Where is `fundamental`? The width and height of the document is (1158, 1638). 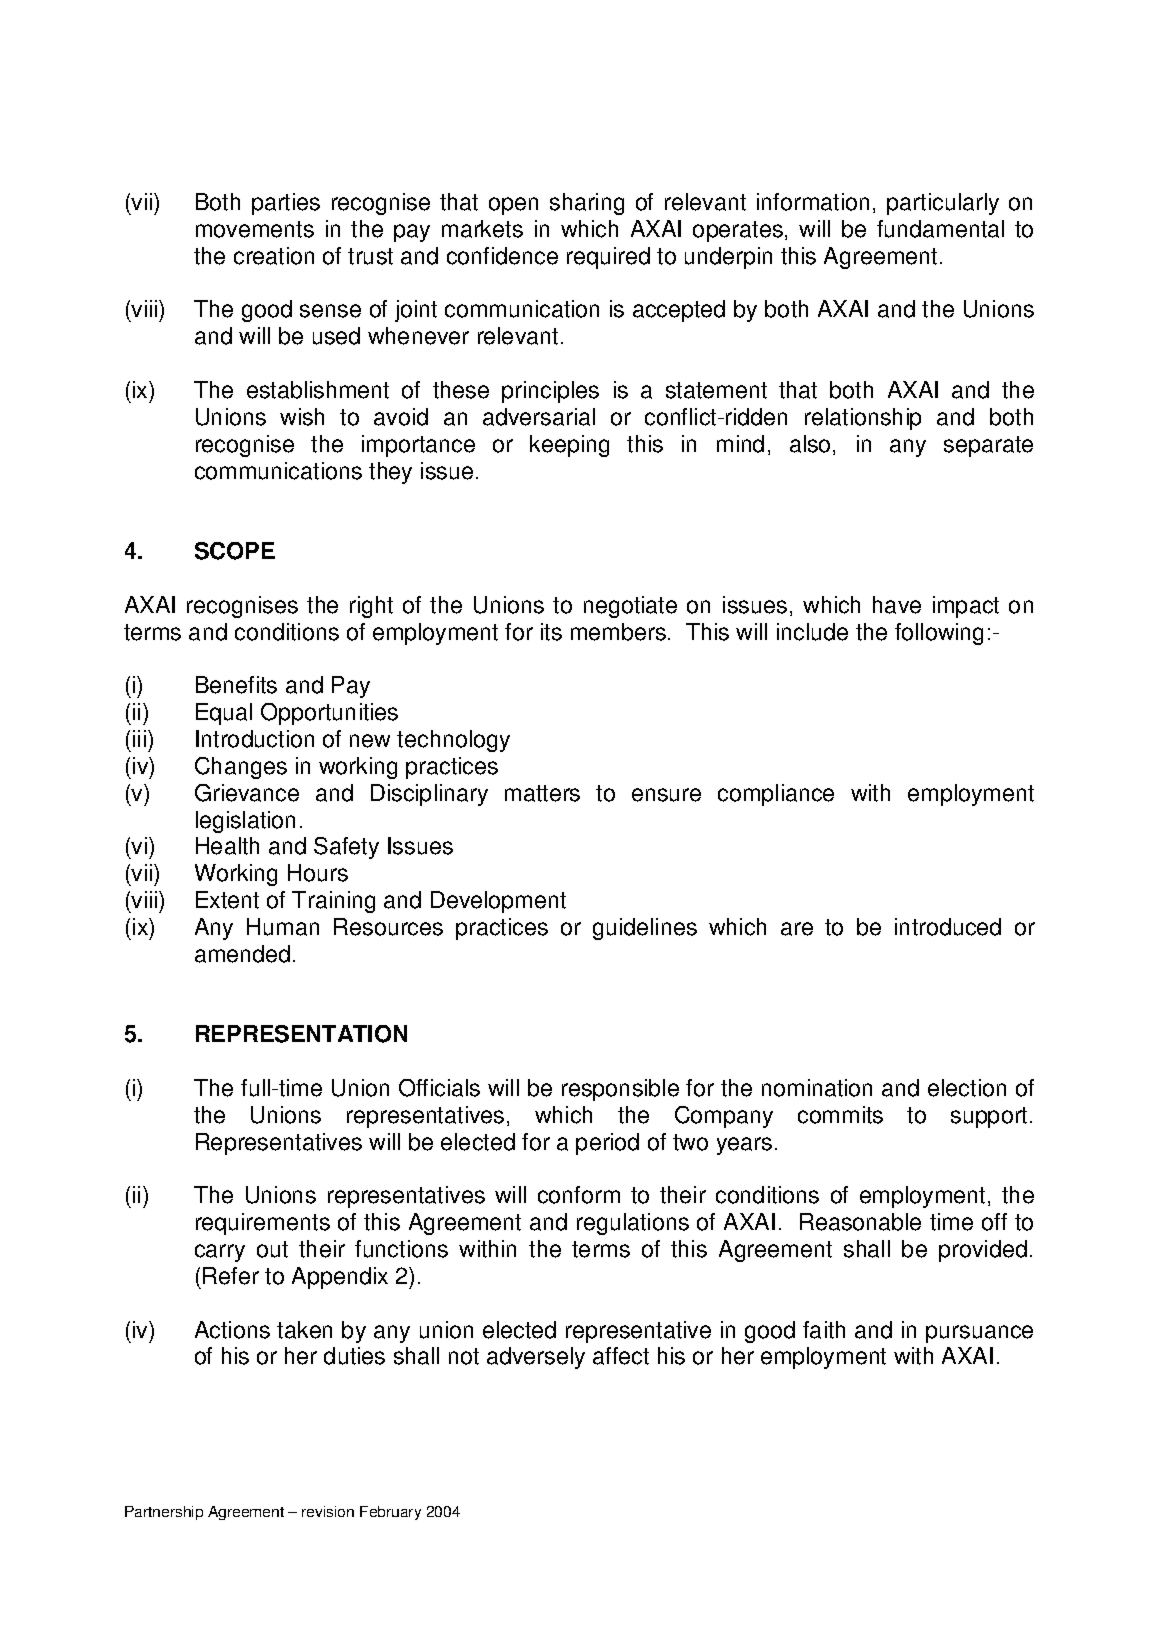 fundamental is located at coordinates (940, 229).
